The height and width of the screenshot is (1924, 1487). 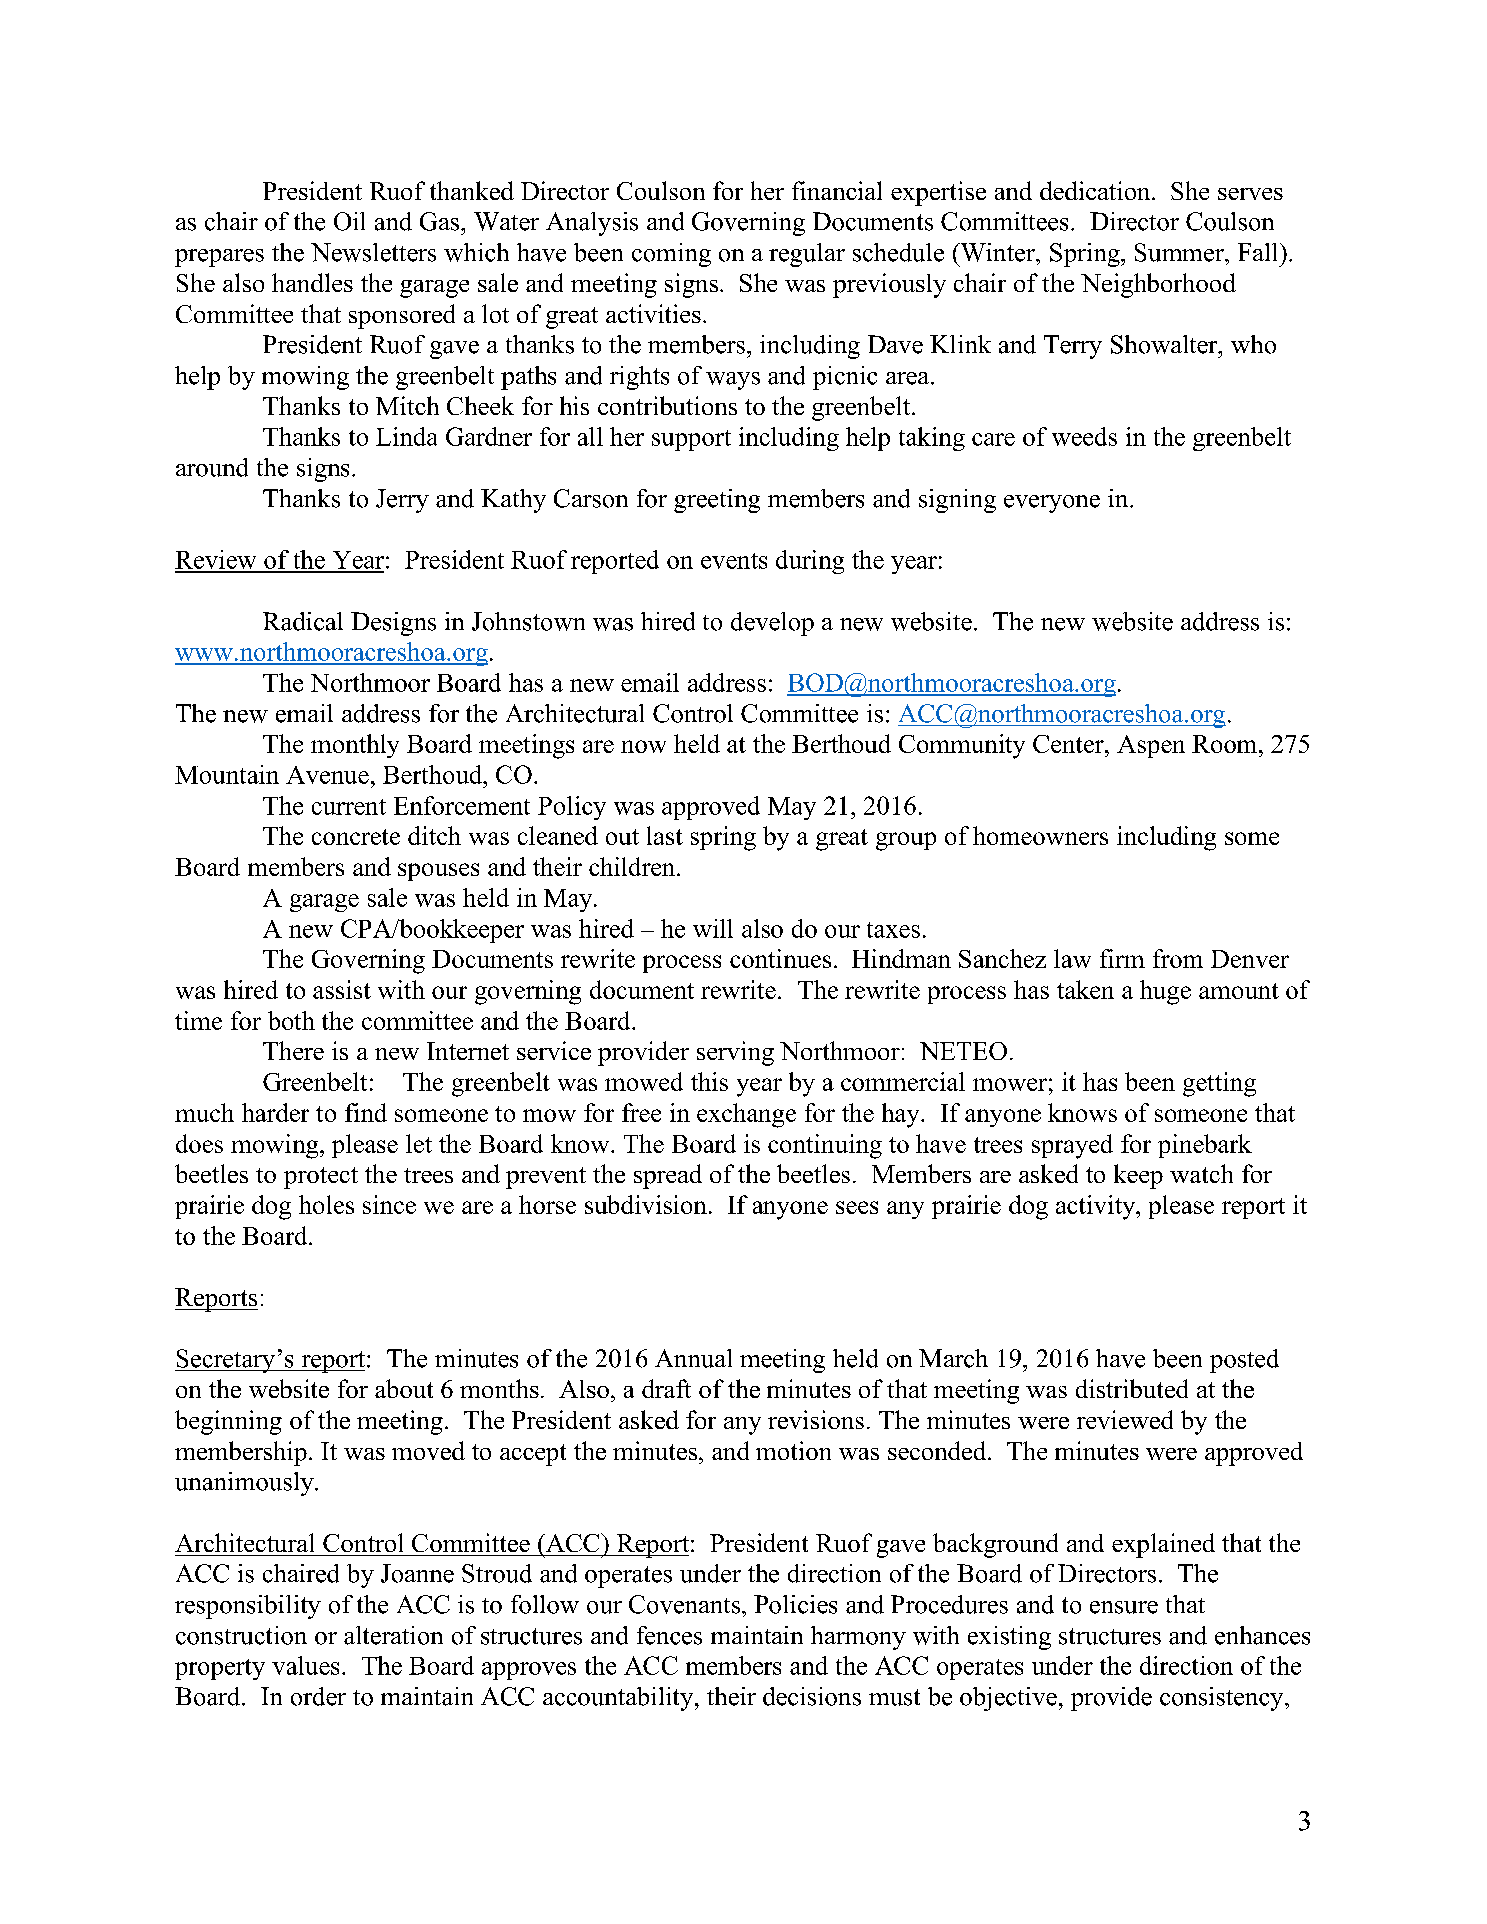 What do you see at coordinates (303, 621) in the screenshot?
I see `Radical` at bounding box center [303, 621].
